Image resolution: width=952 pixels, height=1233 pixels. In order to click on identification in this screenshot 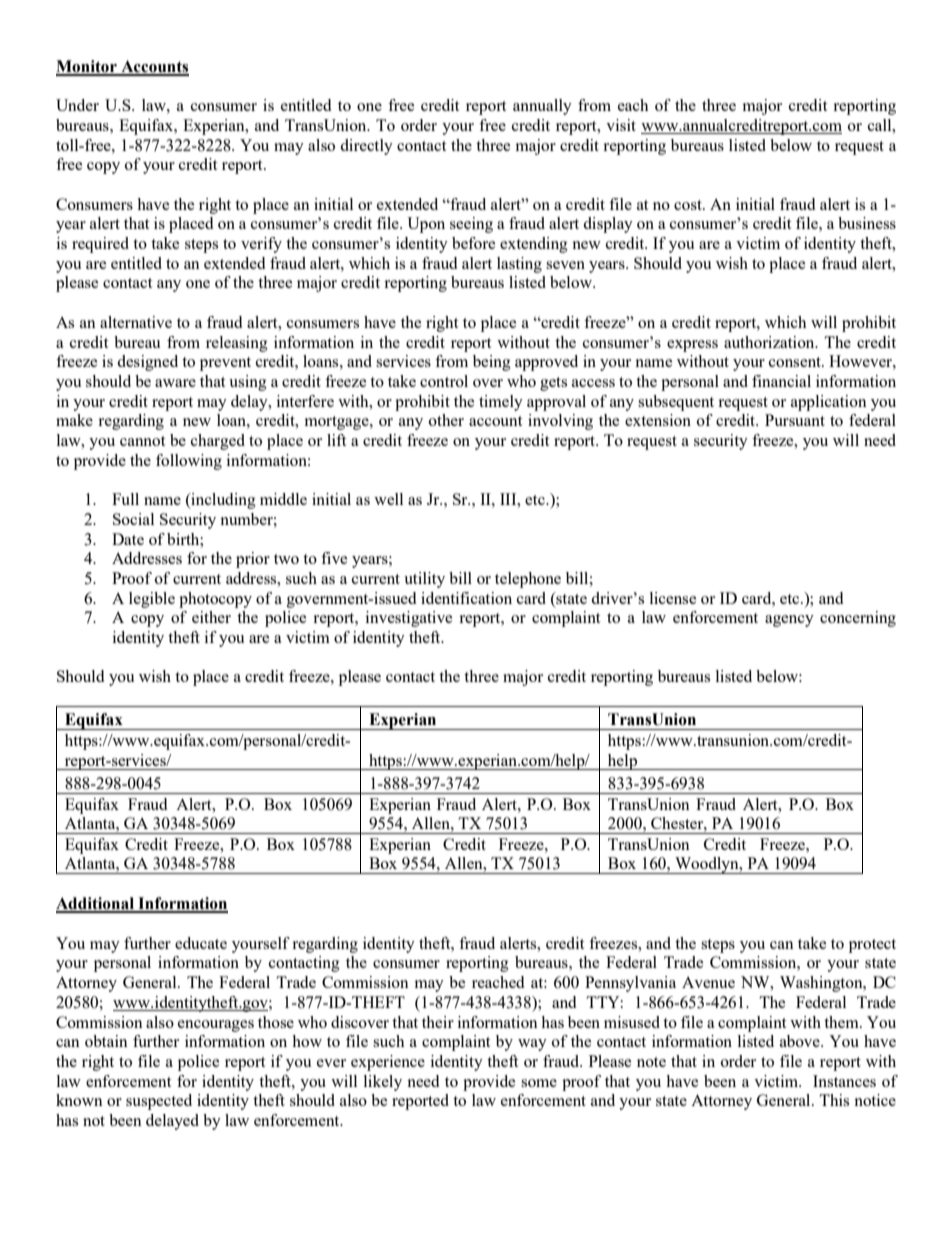, I will do `click(466, 598)`.
